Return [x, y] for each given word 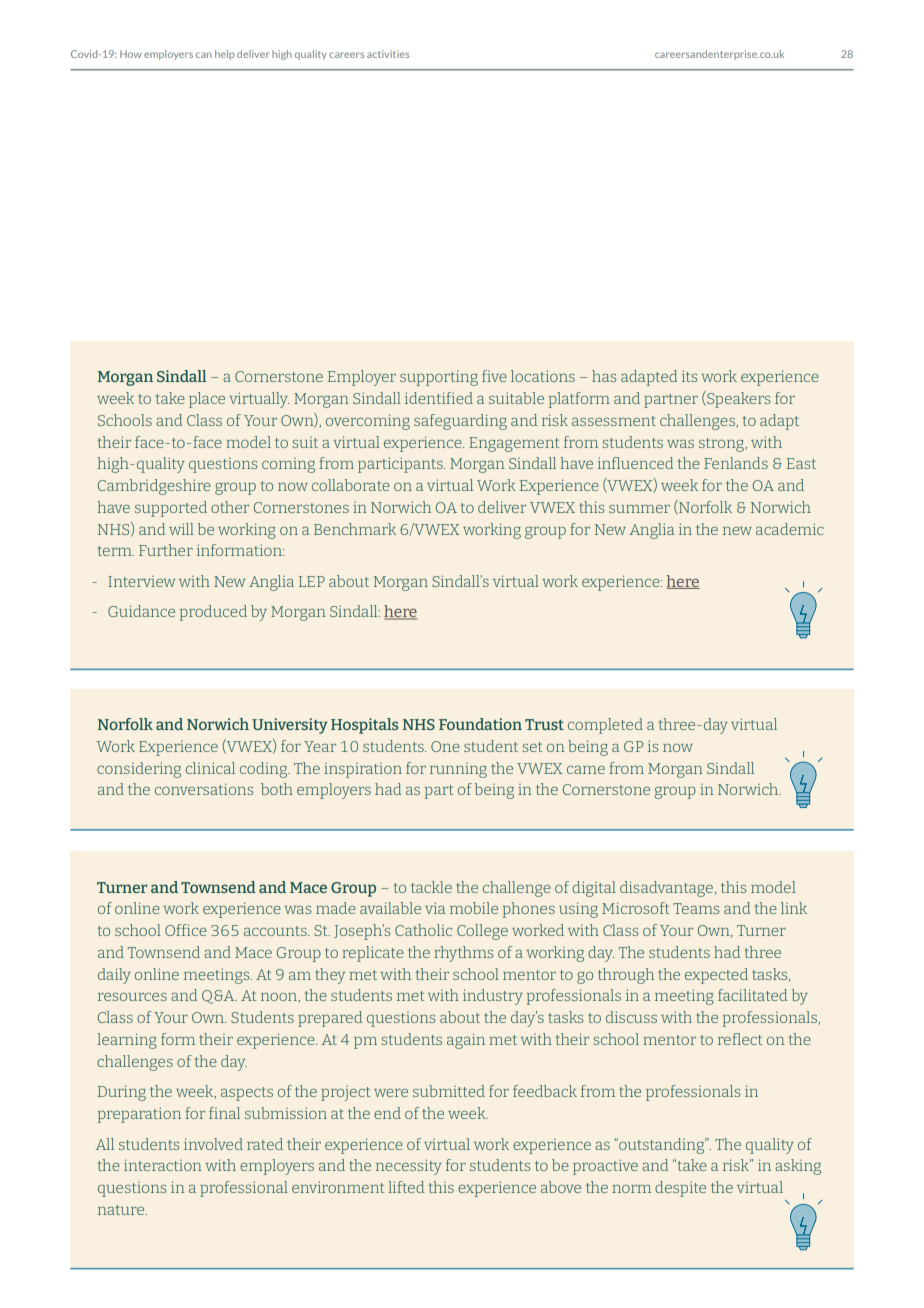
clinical [210, 768]
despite [680, 1189]
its [689, 376]
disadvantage [666, 889]
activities [388, 54]
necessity [409, 1167]
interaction [162, 1165]
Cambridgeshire [154, 487]
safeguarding [460, 422]
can [204, 55]
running [458, 770]
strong [722, 445]
